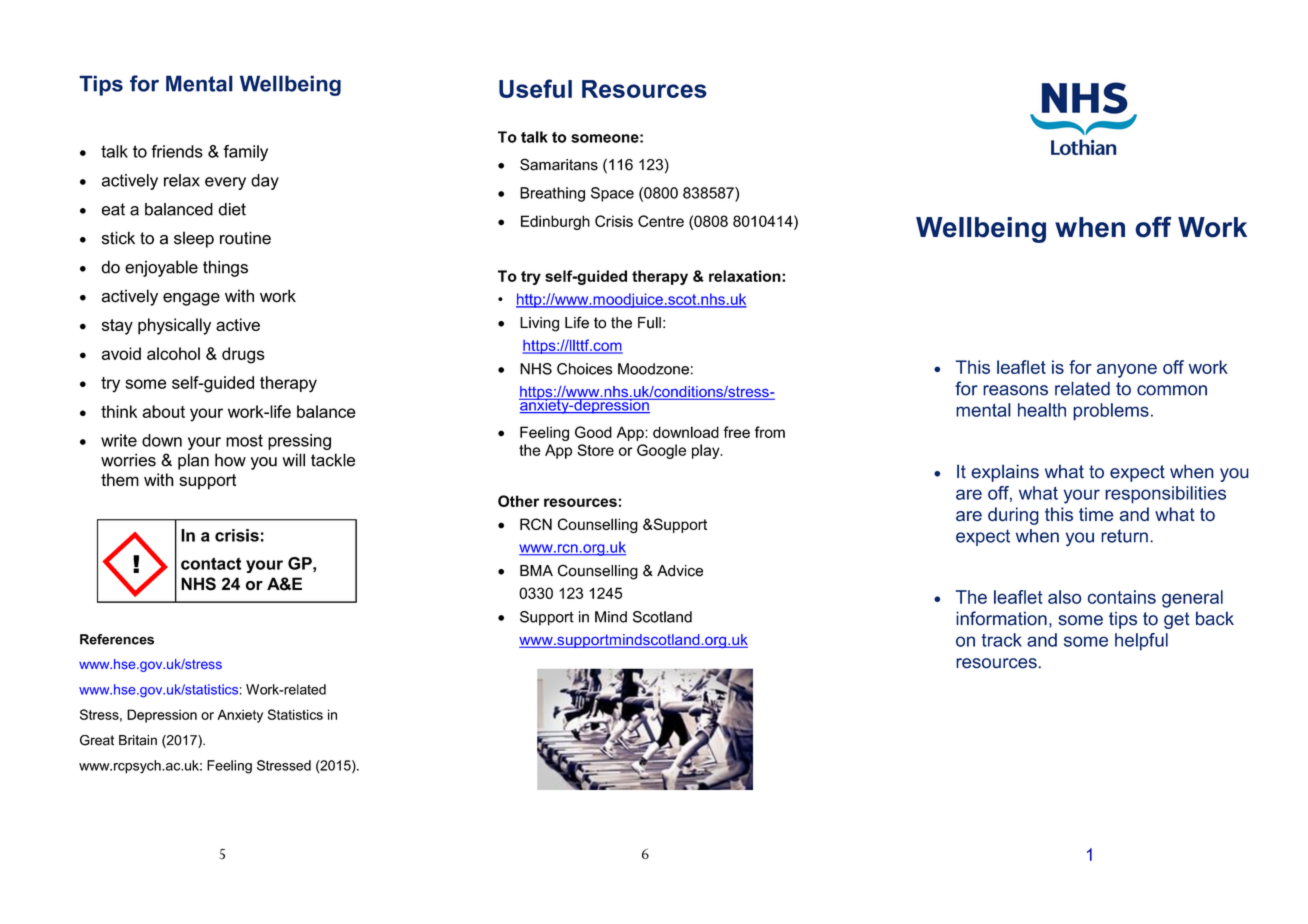 This document has height=924, width=1308. I want to click on track, so click(1001, 640).
